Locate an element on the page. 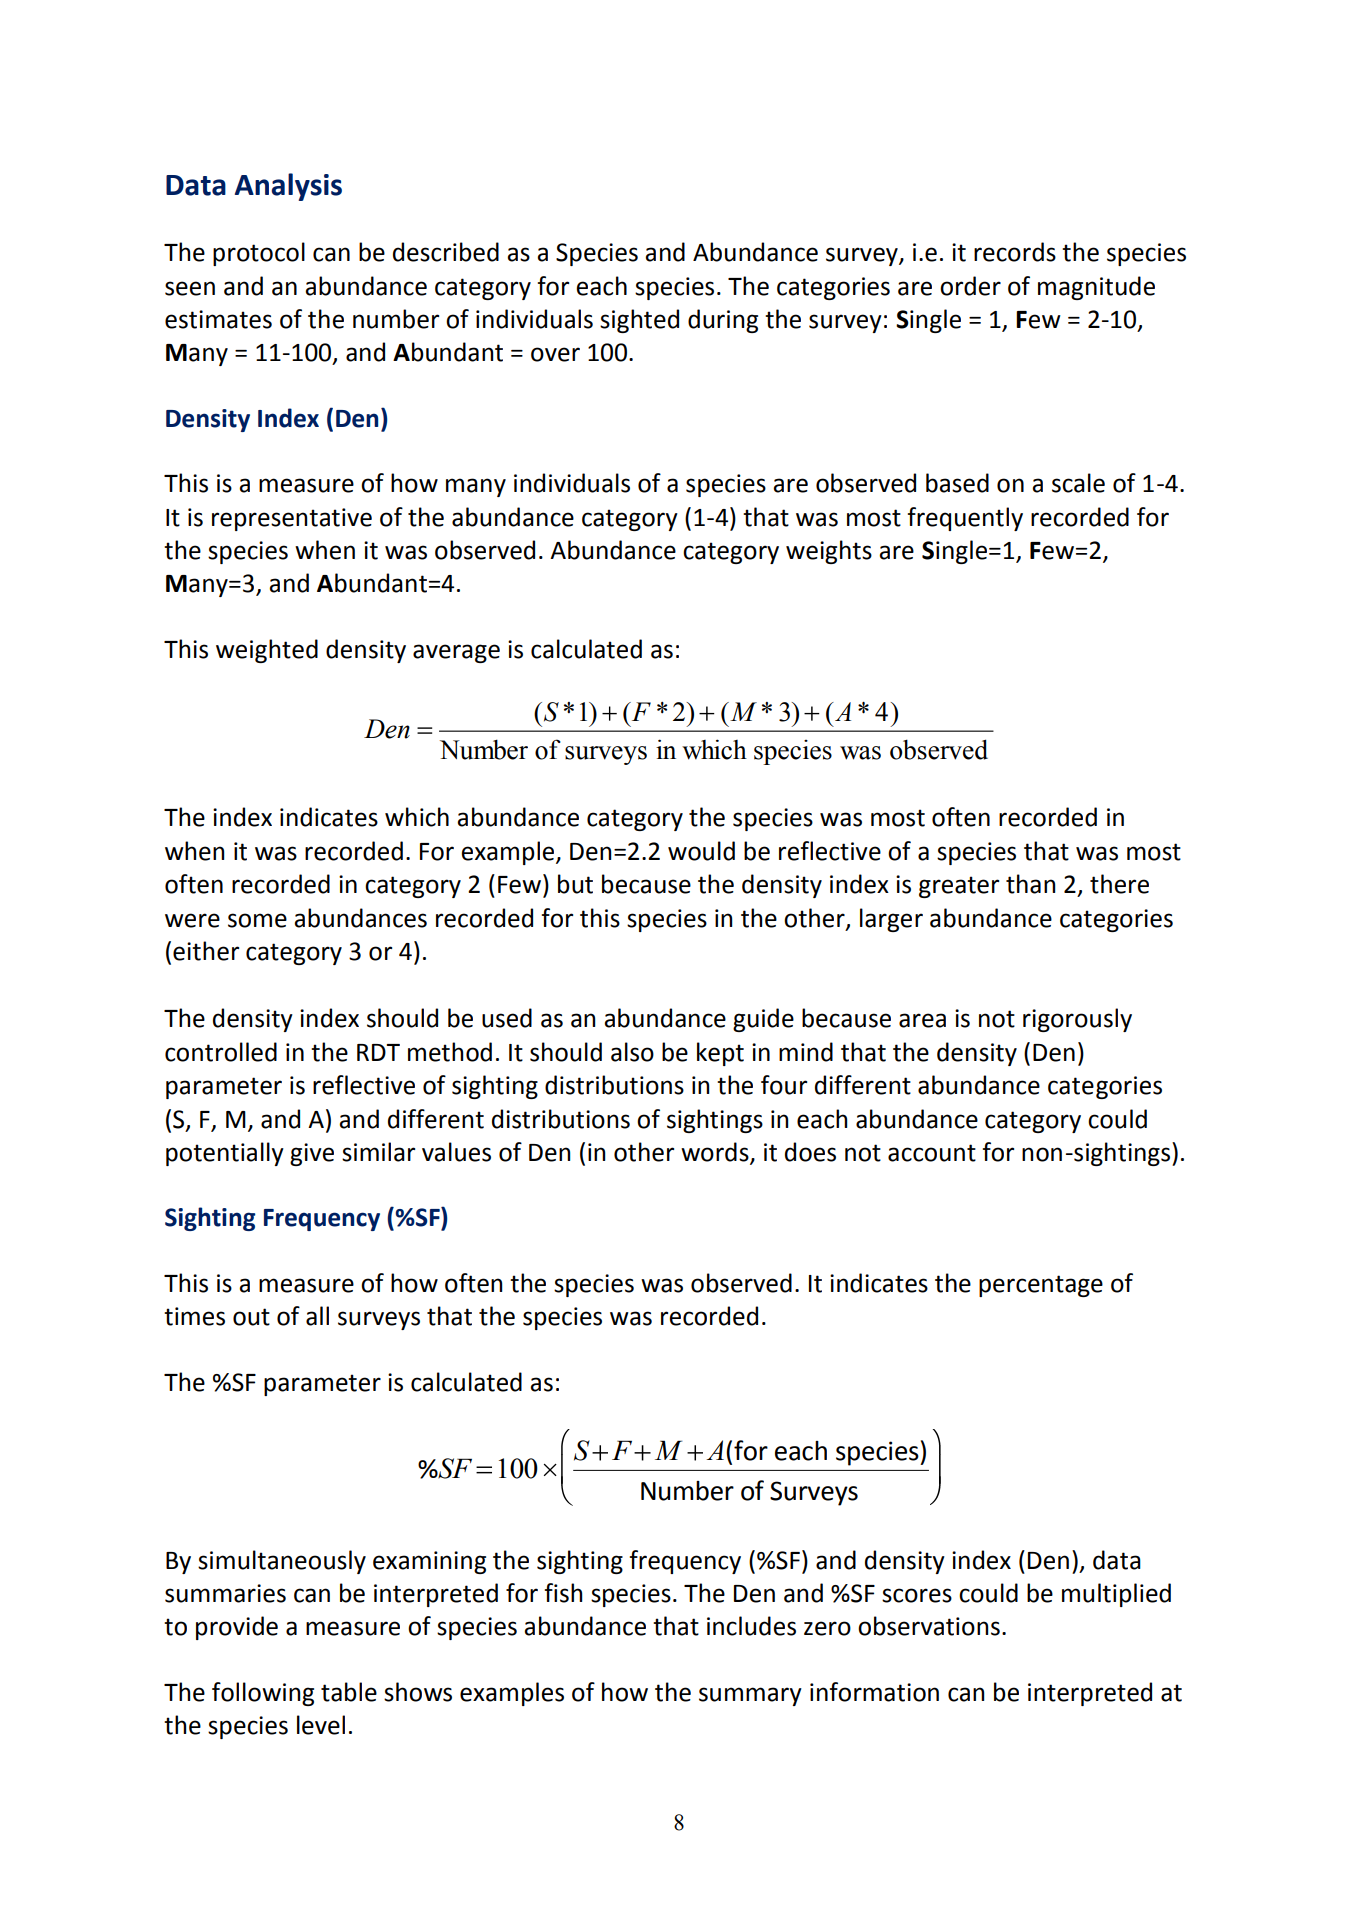 This image has width=1358, height=1921. following is located at coordinates (263, 1694).
